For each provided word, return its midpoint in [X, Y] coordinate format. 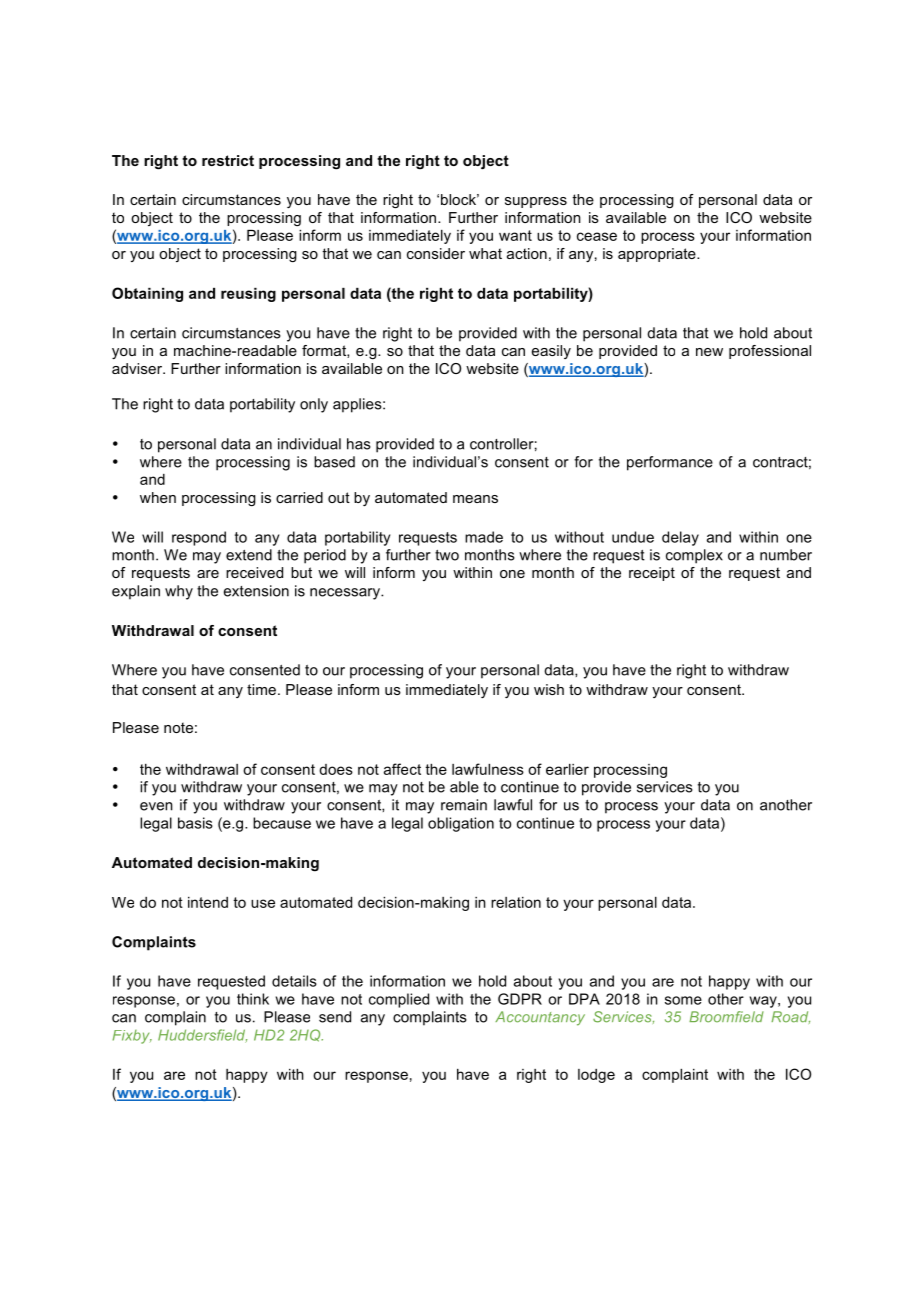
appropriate [658, 255]
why [179, 592]
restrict [228, 160]
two [447, 555]
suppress [536, 202]
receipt [652, 574]
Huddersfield [202, 1036]
